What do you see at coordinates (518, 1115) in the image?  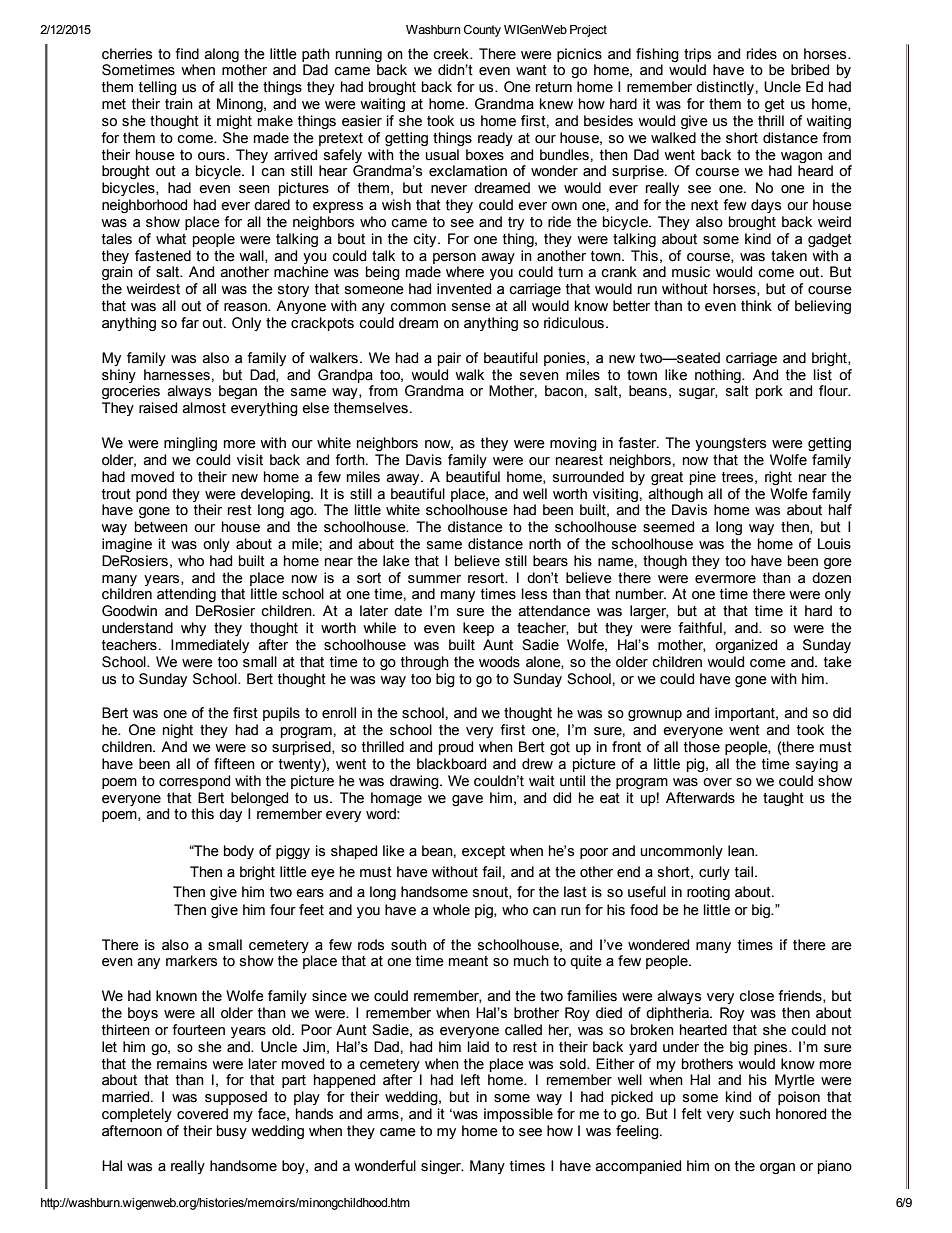 I see `impossible` at bounding box center [518, 1115].
